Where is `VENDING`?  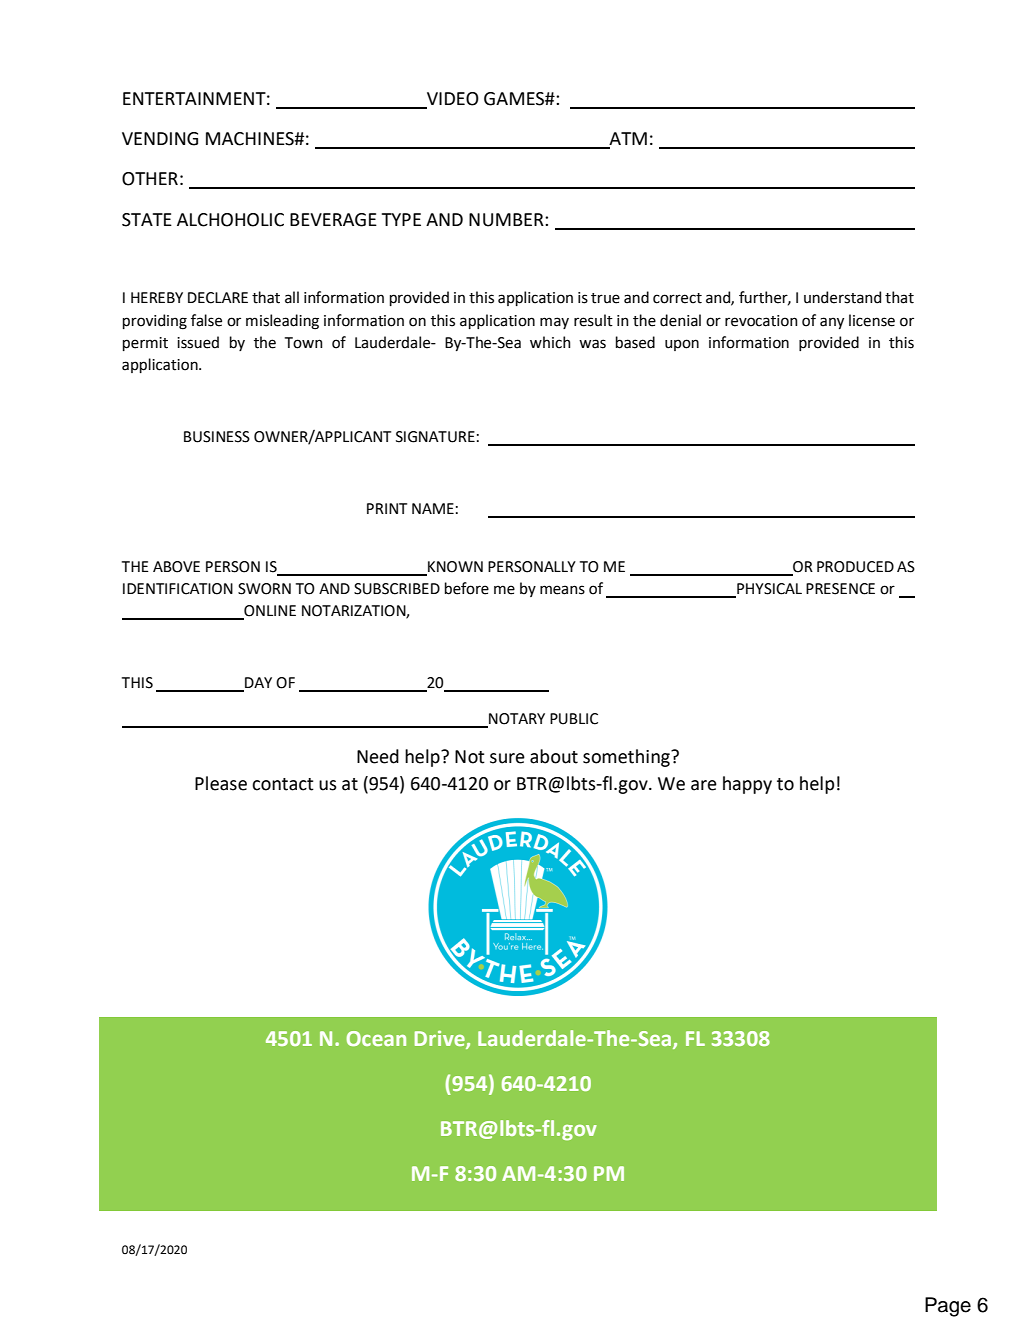
VENDING is located at coordinates (160, 139).
